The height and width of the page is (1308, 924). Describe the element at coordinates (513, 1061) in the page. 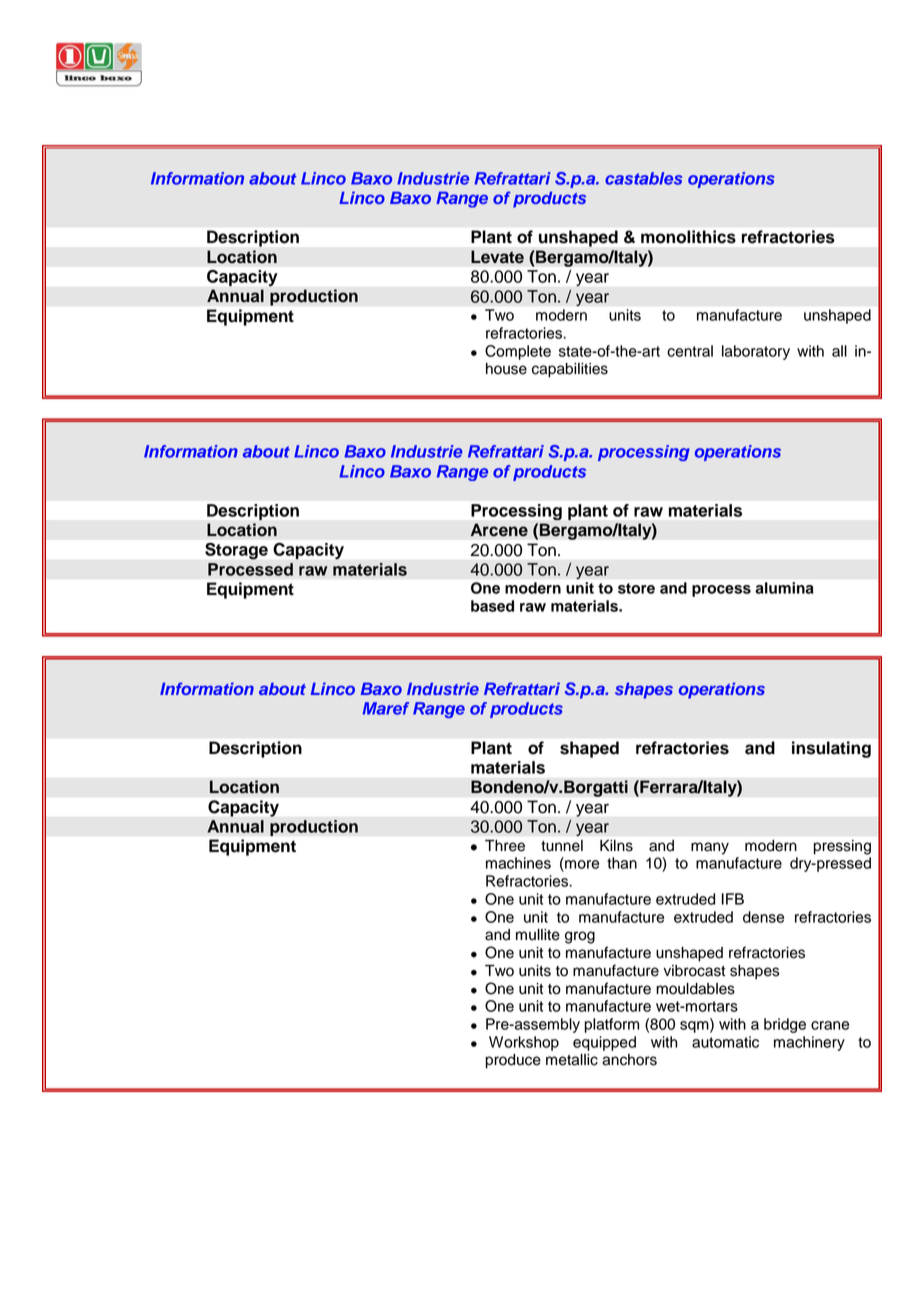

I see `produce` at that location.
